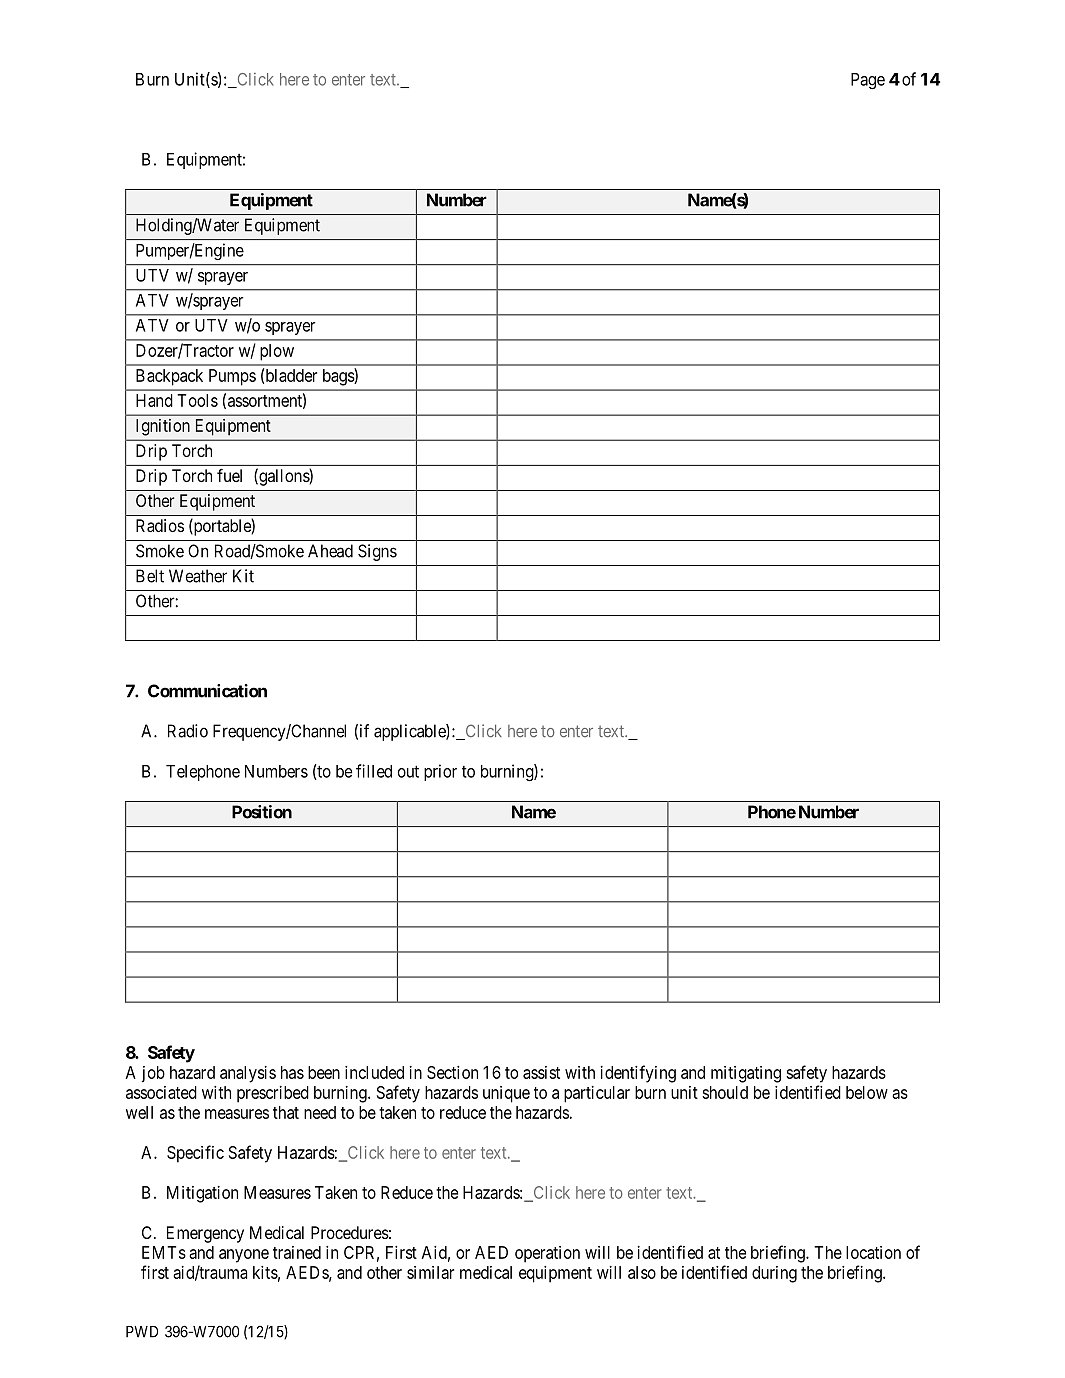  I want to click on prior, so click(440, 772).
